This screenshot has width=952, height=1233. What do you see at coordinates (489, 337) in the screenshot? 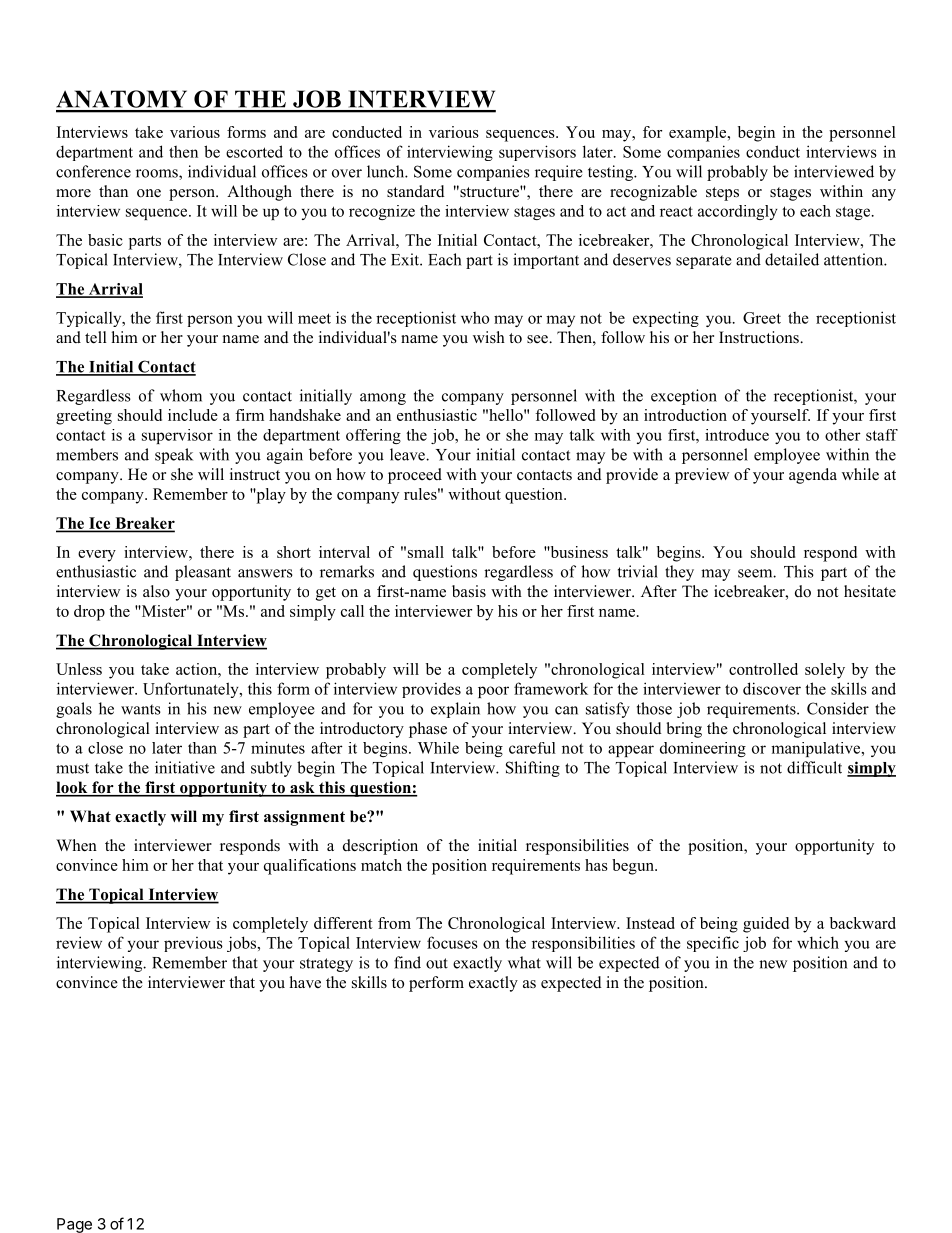
I see `wish` at bounding box center [489, 337].
